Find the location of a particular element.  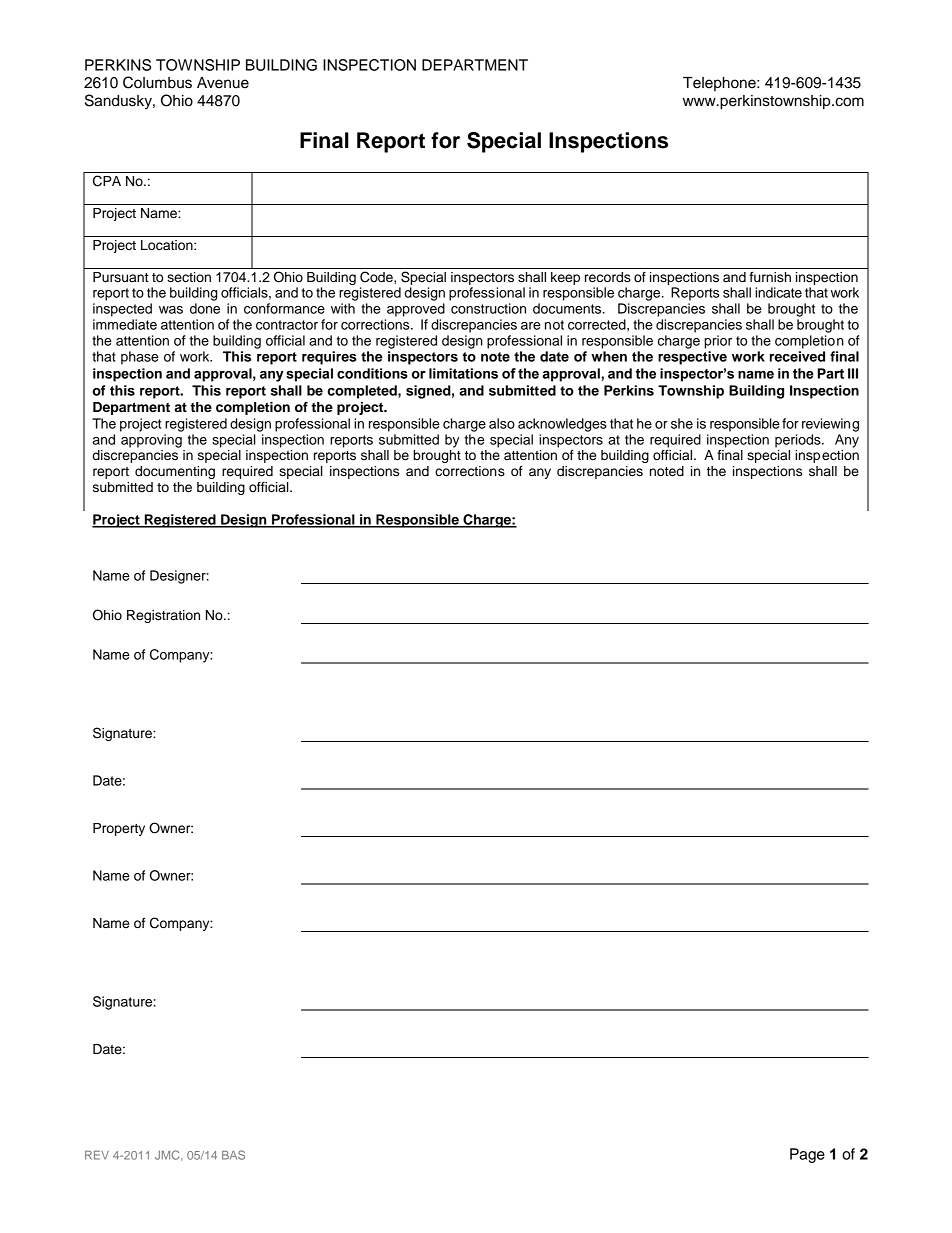

periods is located at coordinates (799, 441).
